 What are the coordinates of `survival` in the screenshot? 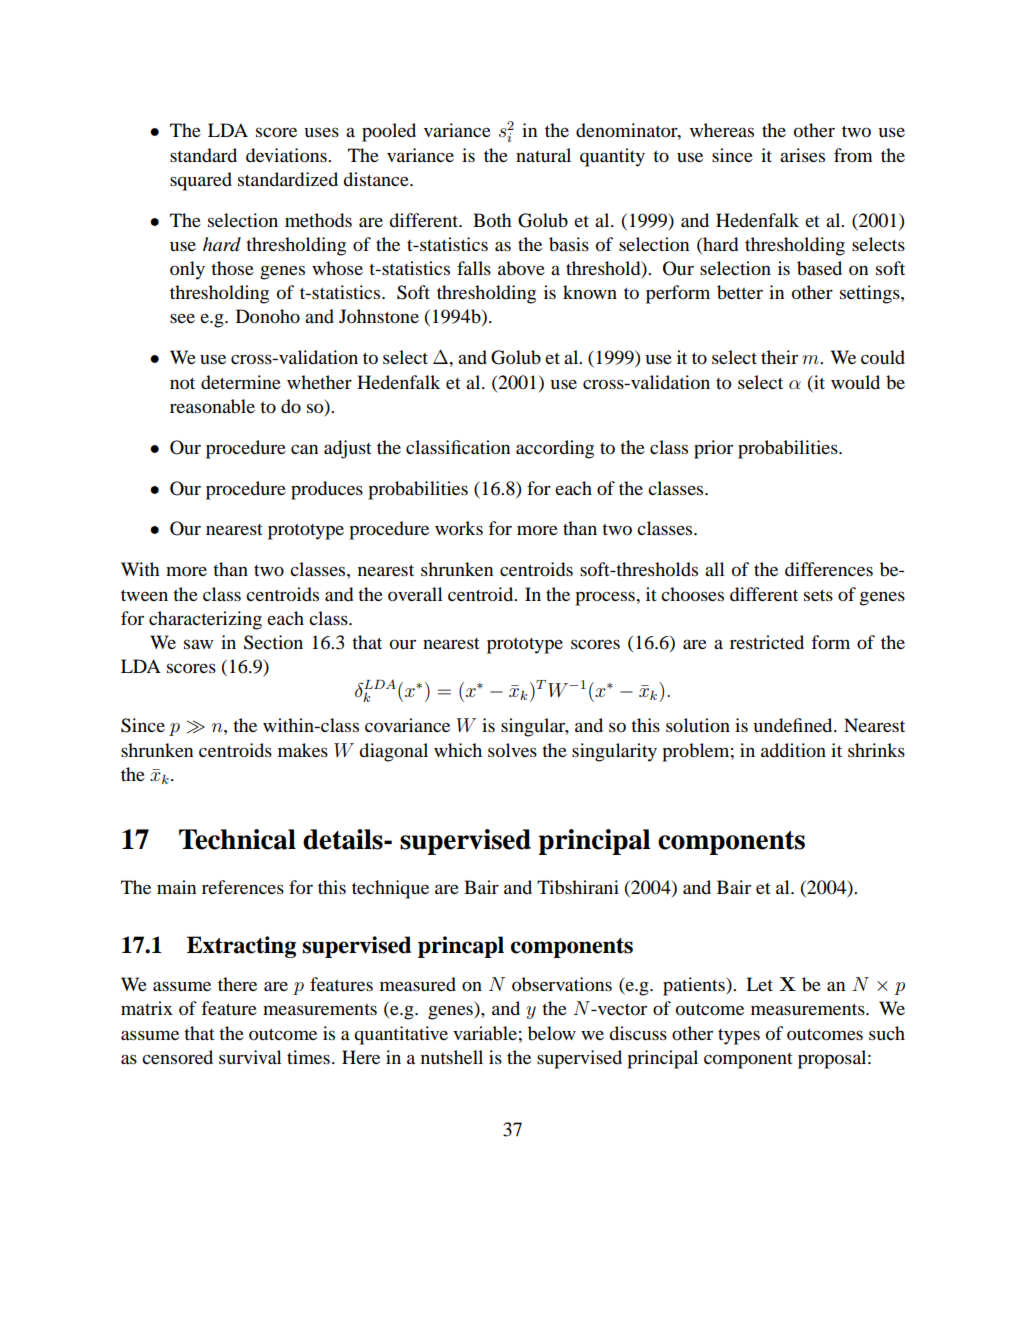 It's located at (250, 1057).
